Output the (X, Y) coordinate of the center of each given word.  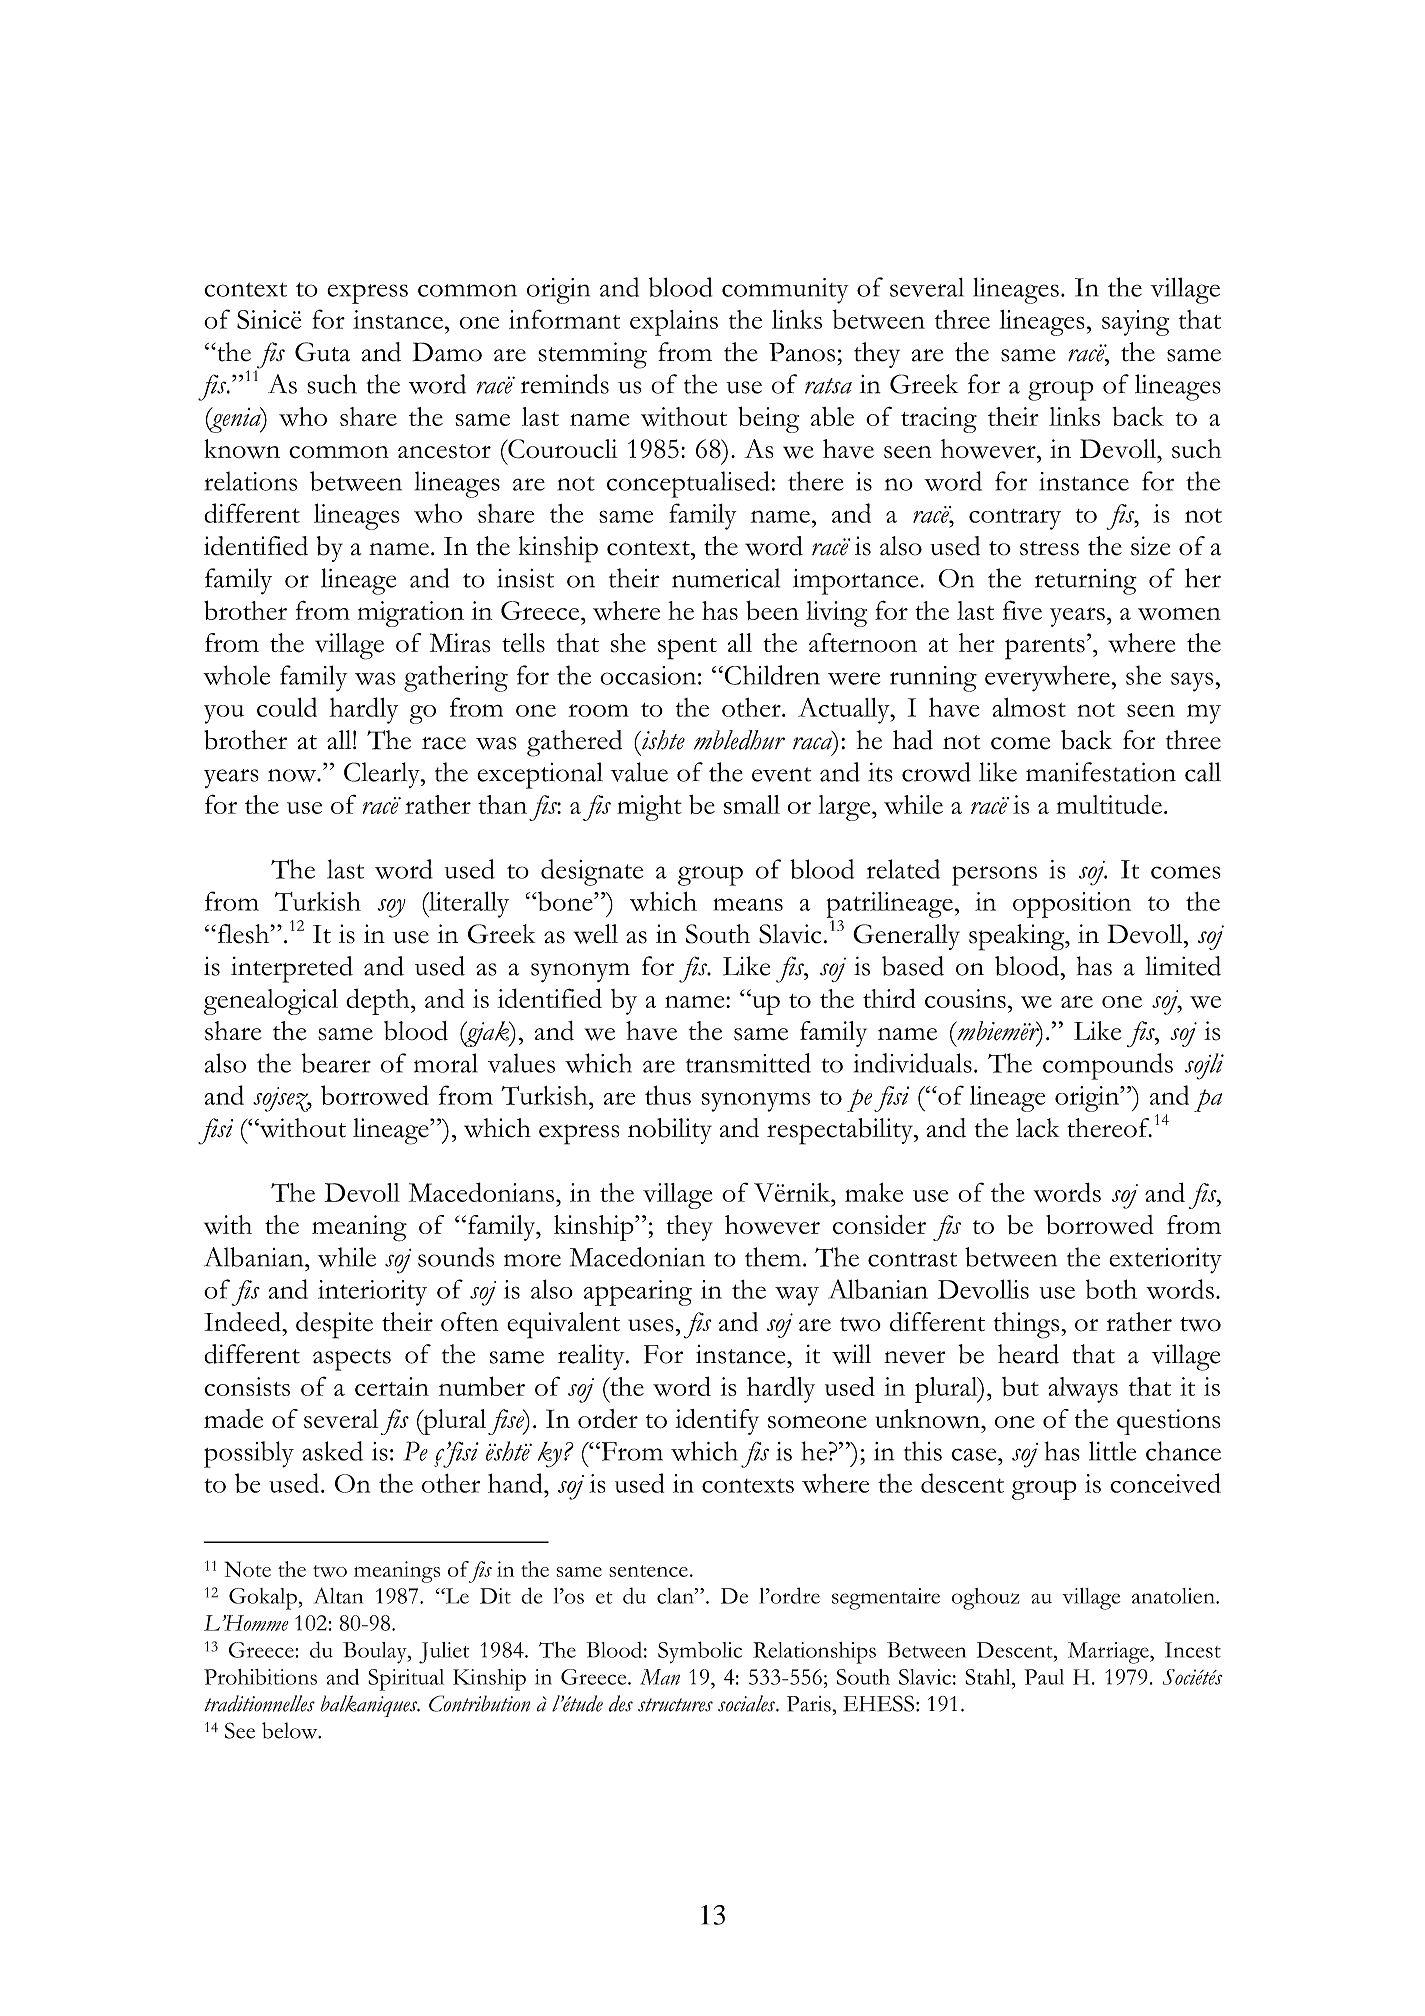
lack (1038, 1128)
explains (674, 323)
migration (411, 614)
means (748, 904)
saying (1135, 323)
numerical (726, 578)
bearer (336, 1063)
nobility (670, 1131)
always (1083, 1390)
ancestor (444, 451)
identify (717, 1422)
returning (1086, 582)
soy (392, 908)
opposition (1072, 905)
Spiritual (406, 1680)
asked (332, 1451)
